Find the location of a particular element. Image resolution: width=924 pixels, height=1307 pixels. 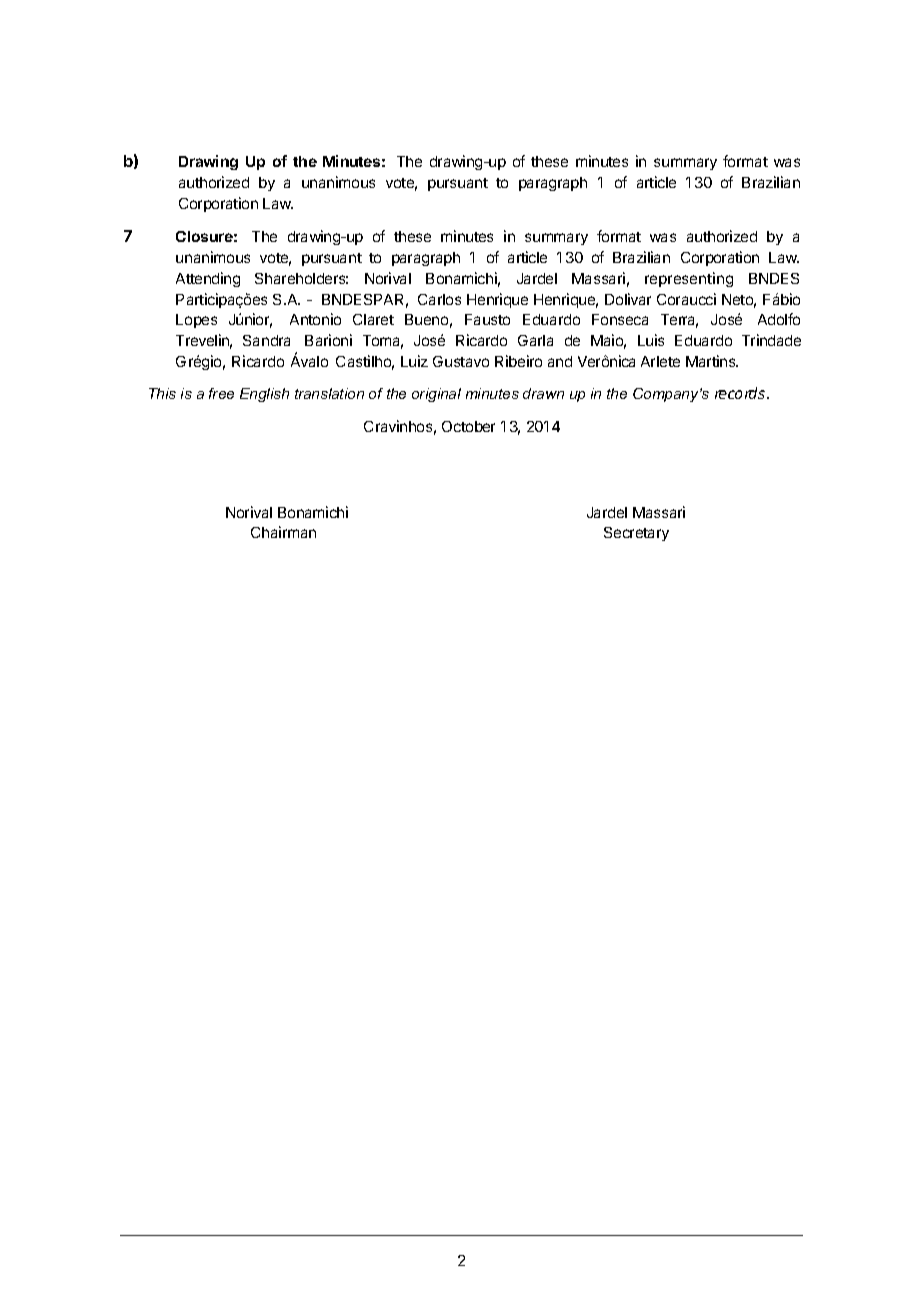

translation is located at coordinates (329, 393).
